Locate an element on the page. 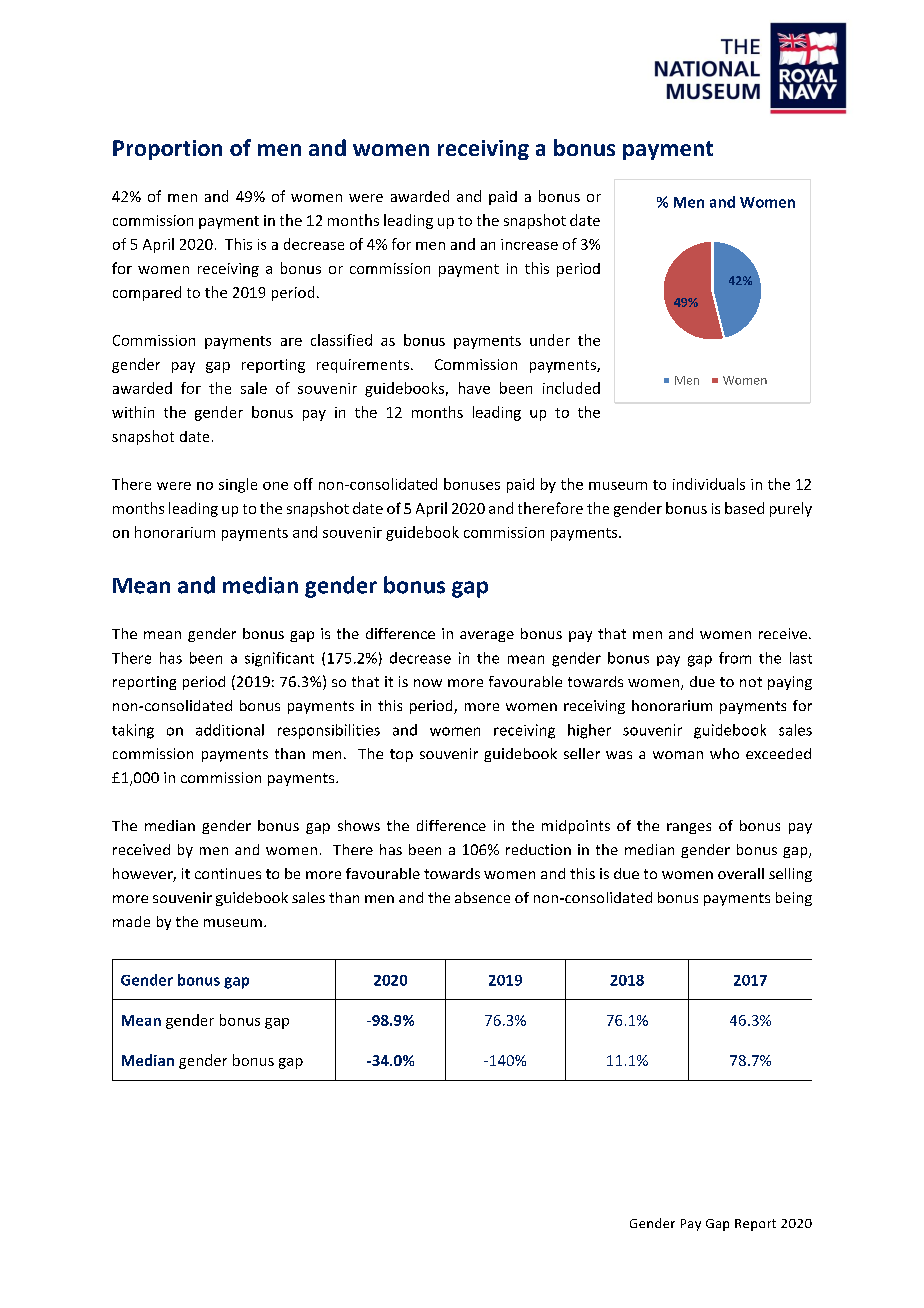 The height and width of the page is (1308, 924). significant is located at coordinates (279, 659).
